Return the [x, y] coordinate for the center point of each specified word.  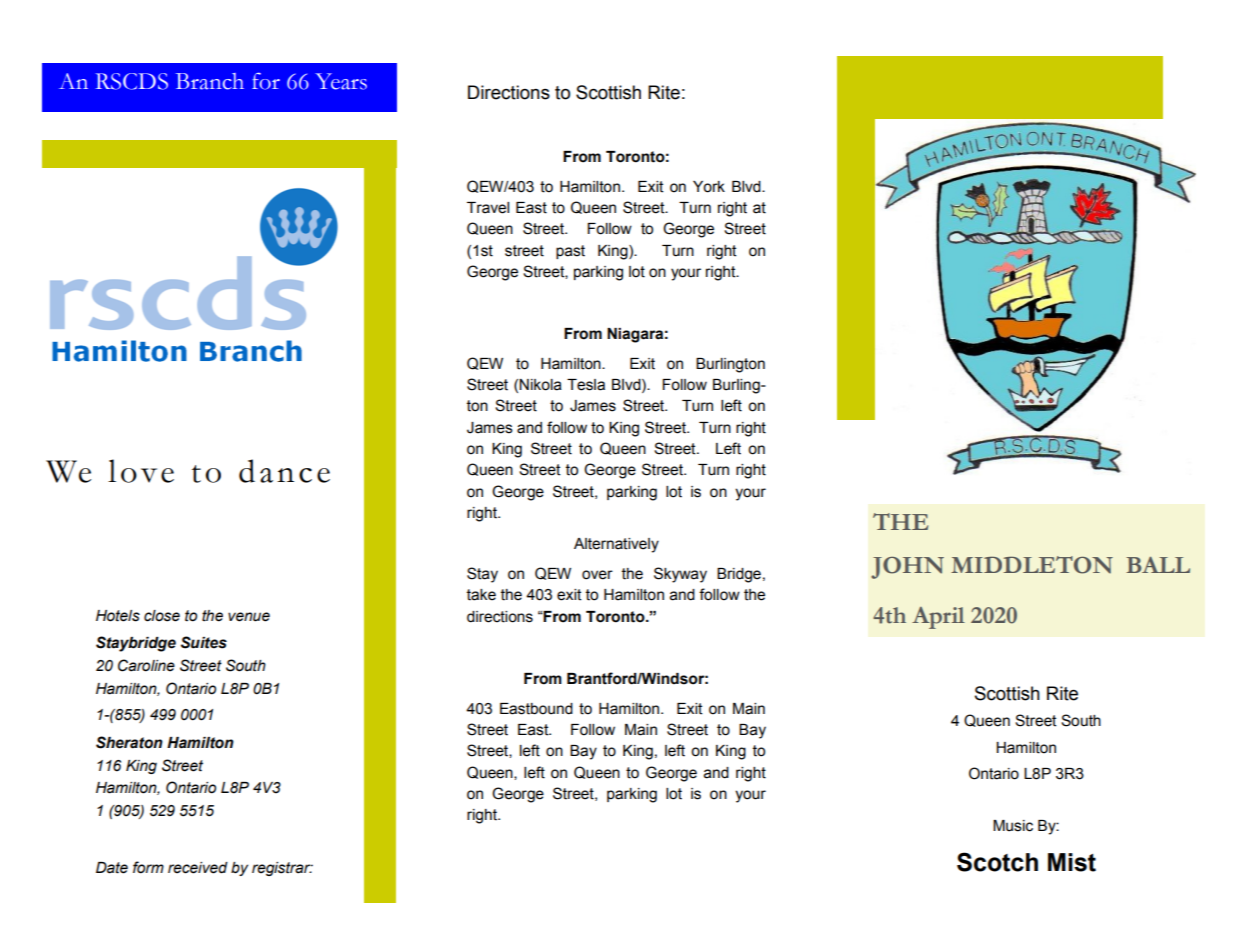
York [709, 187]
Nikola [540, 385]
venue [249, 617]
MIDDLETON [1032, 565]
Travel [488, 208]
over [597, 575]
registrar [282, 869]
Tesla [586, 385]
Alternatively [616, 545]
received [198, 868]
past [570, 252]
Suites [204, 642]
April [938, 618]
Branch [210, 81]
